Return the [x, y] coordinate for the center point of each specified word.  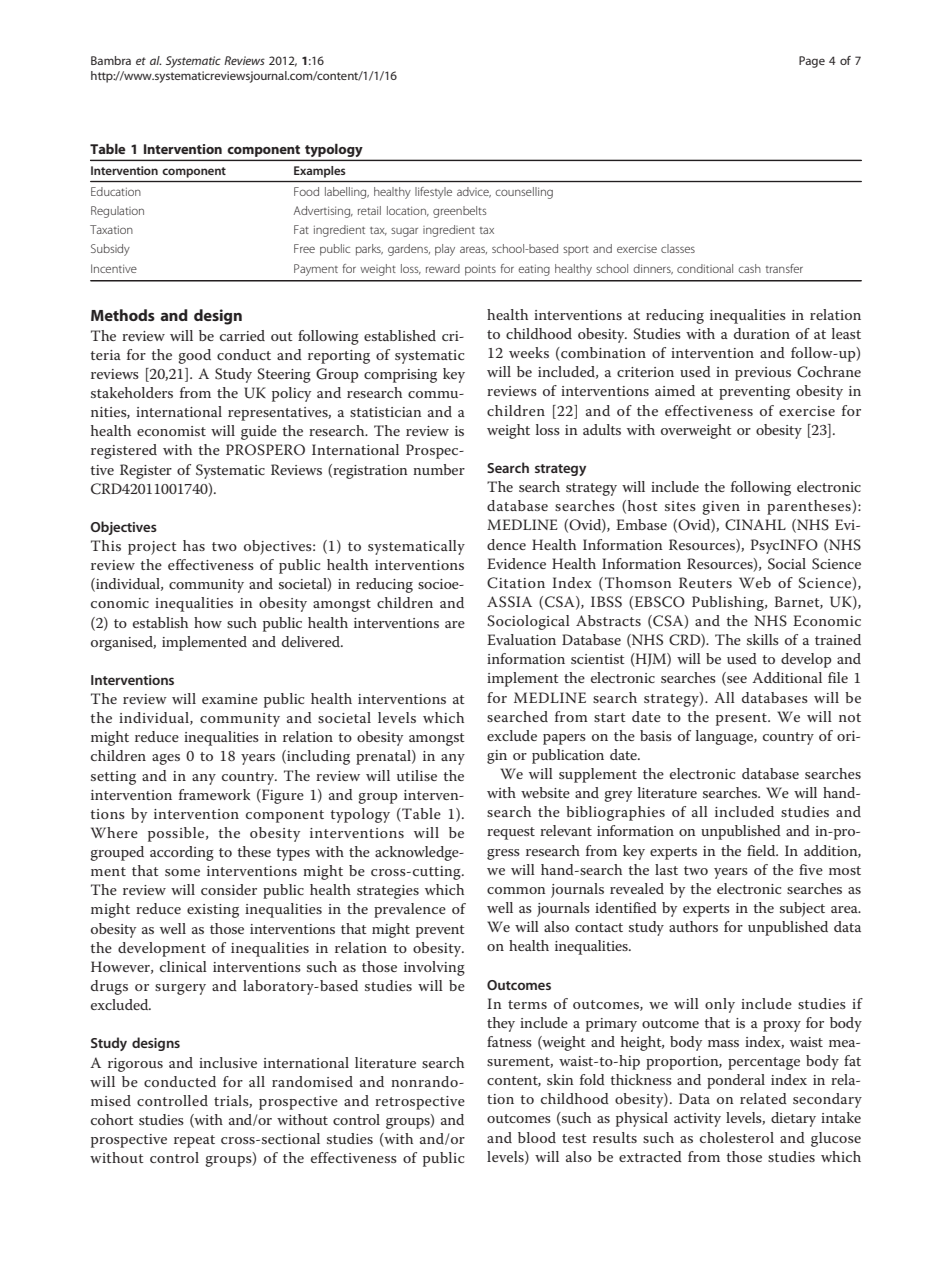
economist [171, 431]
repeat [194, 1141]
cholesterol [737, 1137]
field [762, 850]
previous [763, 374]
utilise [417, 775]
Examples [319, 172]
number [439, 469]
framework [214, 794]
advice [474, 192]
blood [537, 1137]
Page [812, 62]
